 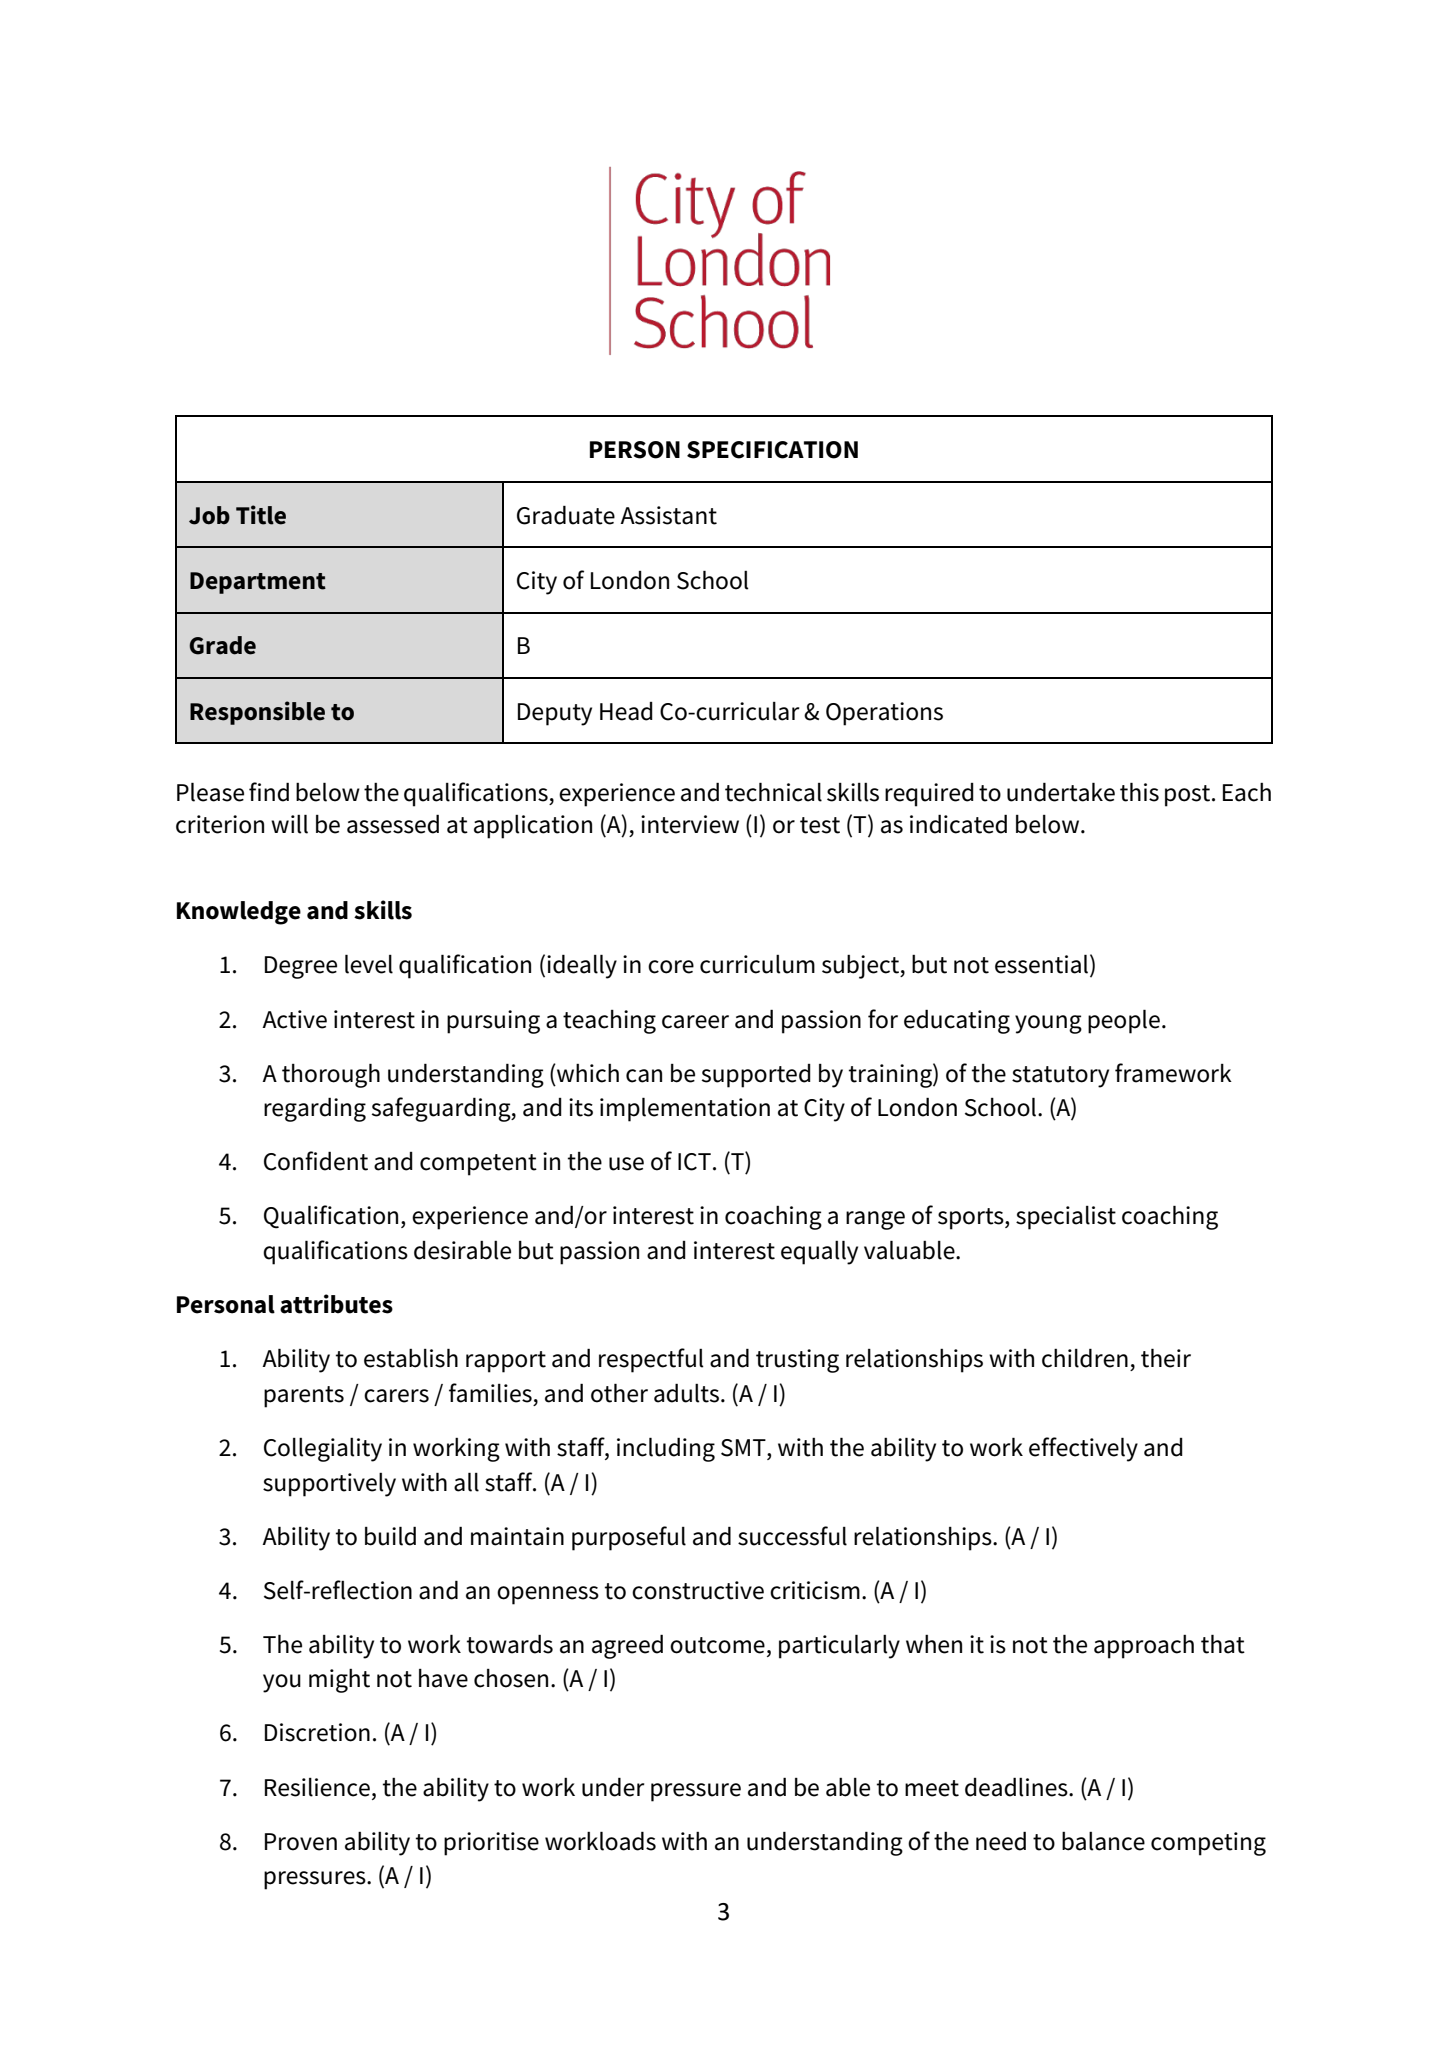 What do you see at coordinates (390, 1536) in the screenshot?
I see `build` at bounding box center [390, 1536].
